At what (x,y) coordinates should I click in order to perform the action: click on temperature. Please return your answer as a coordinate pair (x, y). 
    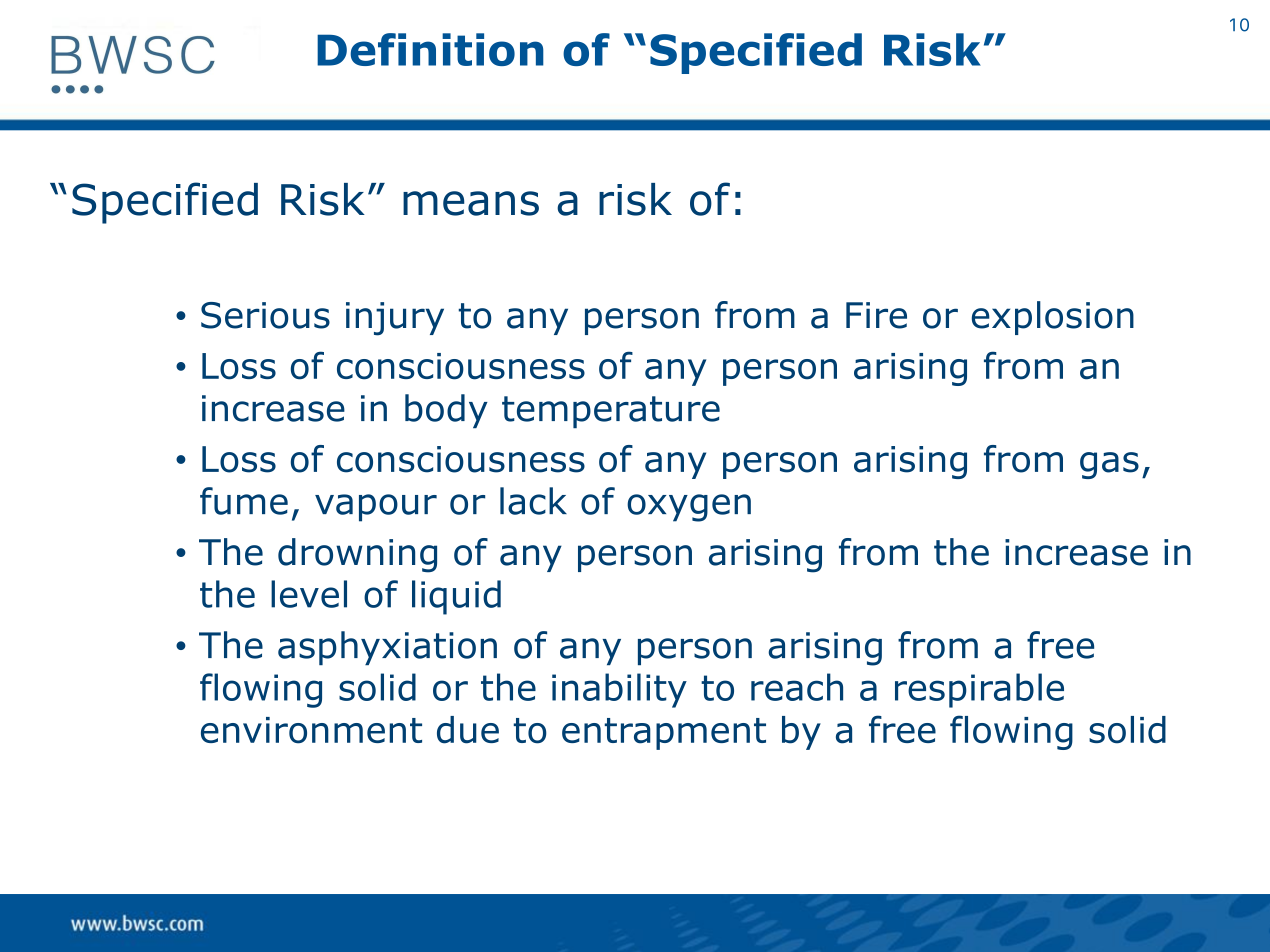
    Looking at the image, I should click on (611, 412).
